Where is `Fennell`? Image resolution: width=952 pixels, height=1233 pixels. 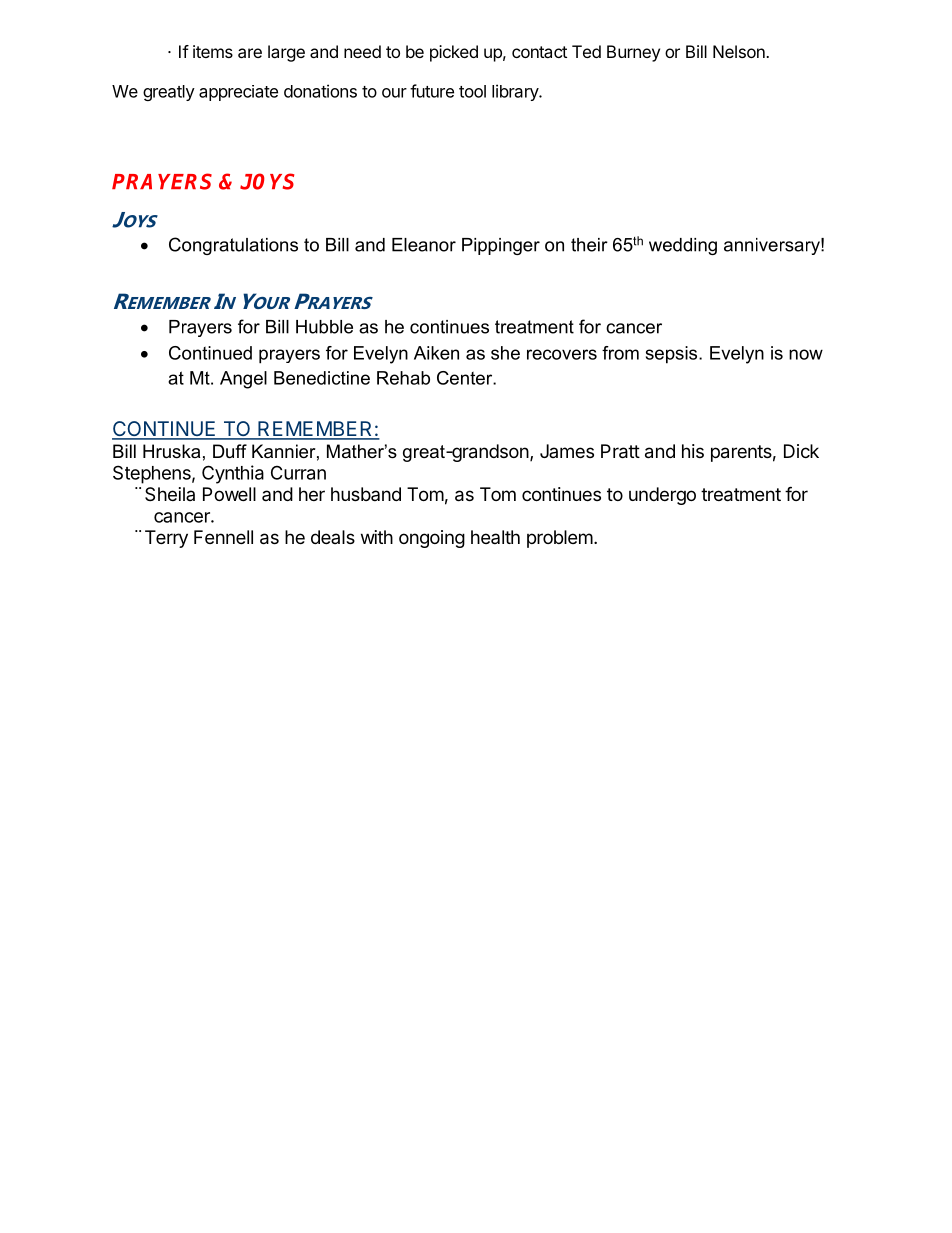
Fennell is located at coordinates (223, 537).
